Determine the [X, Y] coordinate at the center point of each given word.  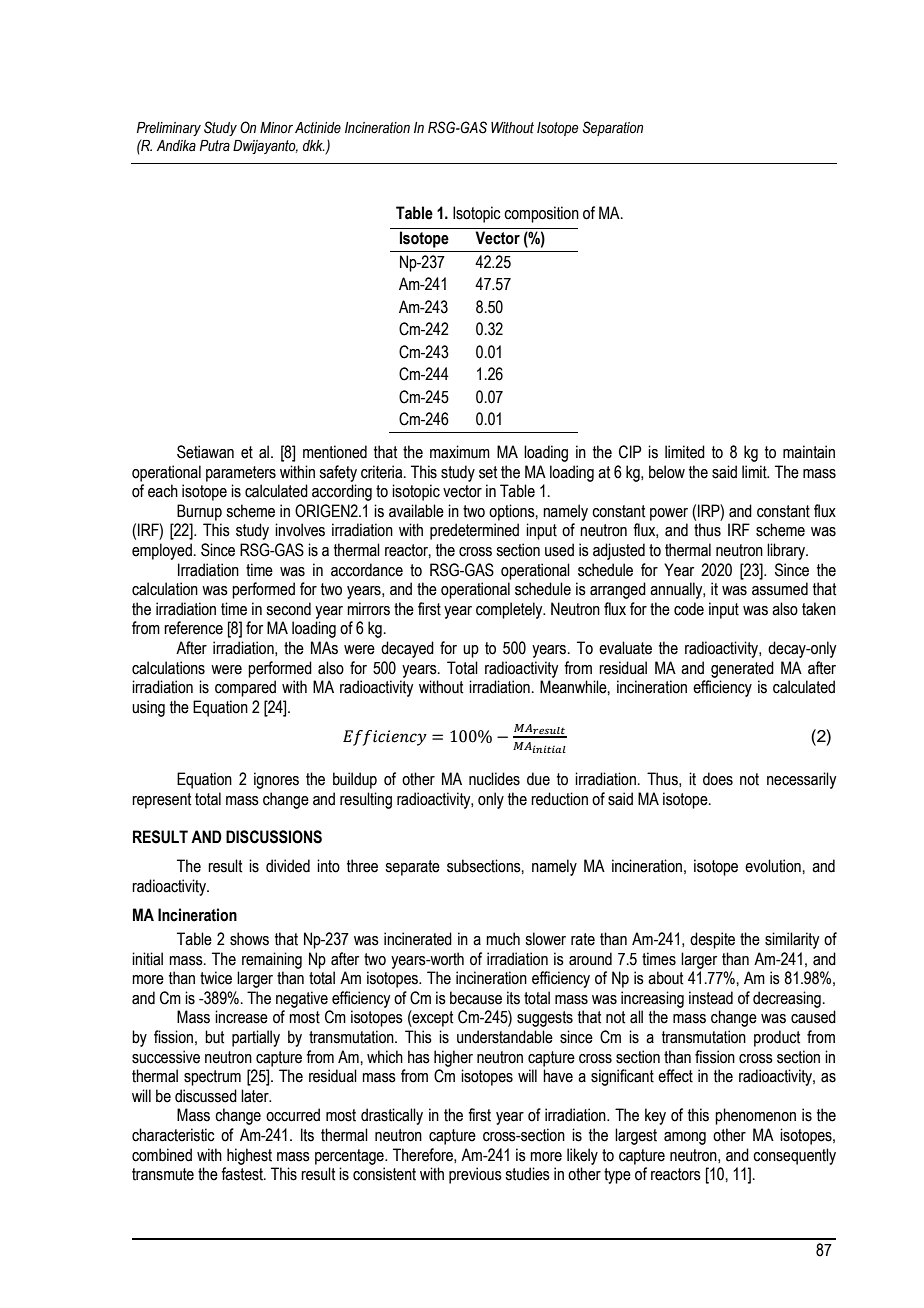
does [718, 779]
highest [249, 1156]
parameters [241, 474]
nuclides [494, 779]
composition [541, 214]
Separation [613, 128]
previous [475, 1175]
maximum [460, 452]
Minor [276, 128]
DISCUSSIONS [274, 837]
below [667, 472]
